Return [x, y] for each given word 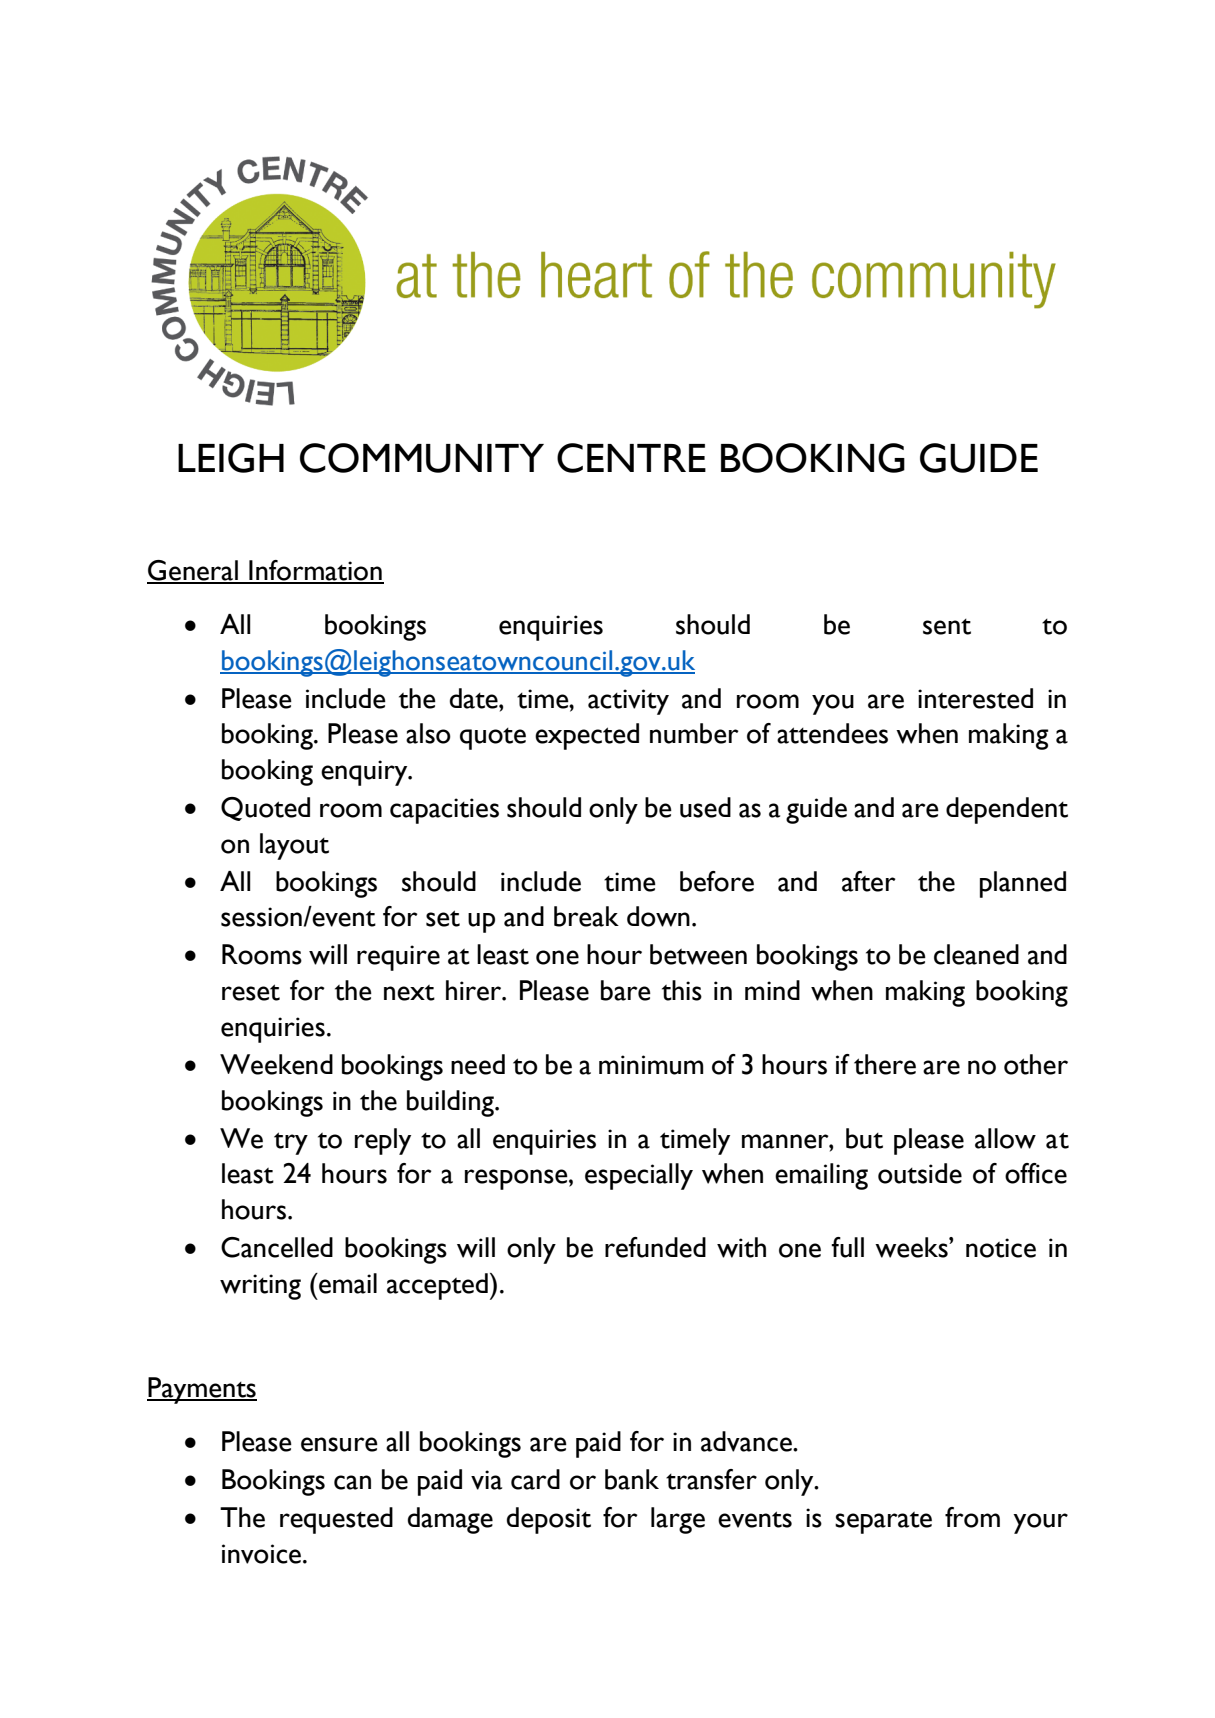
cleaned [976, 954]
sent [947, 627]
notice [1001, 1248]
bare [626, 990]
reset [251, 992]
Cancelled [277, 1247]
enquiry [365, 773]
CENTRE [631, 458]
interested [975, 698]
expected [587, 736]
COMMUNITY [422, 458]
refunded [655, 1247]
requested [336, 1520]
